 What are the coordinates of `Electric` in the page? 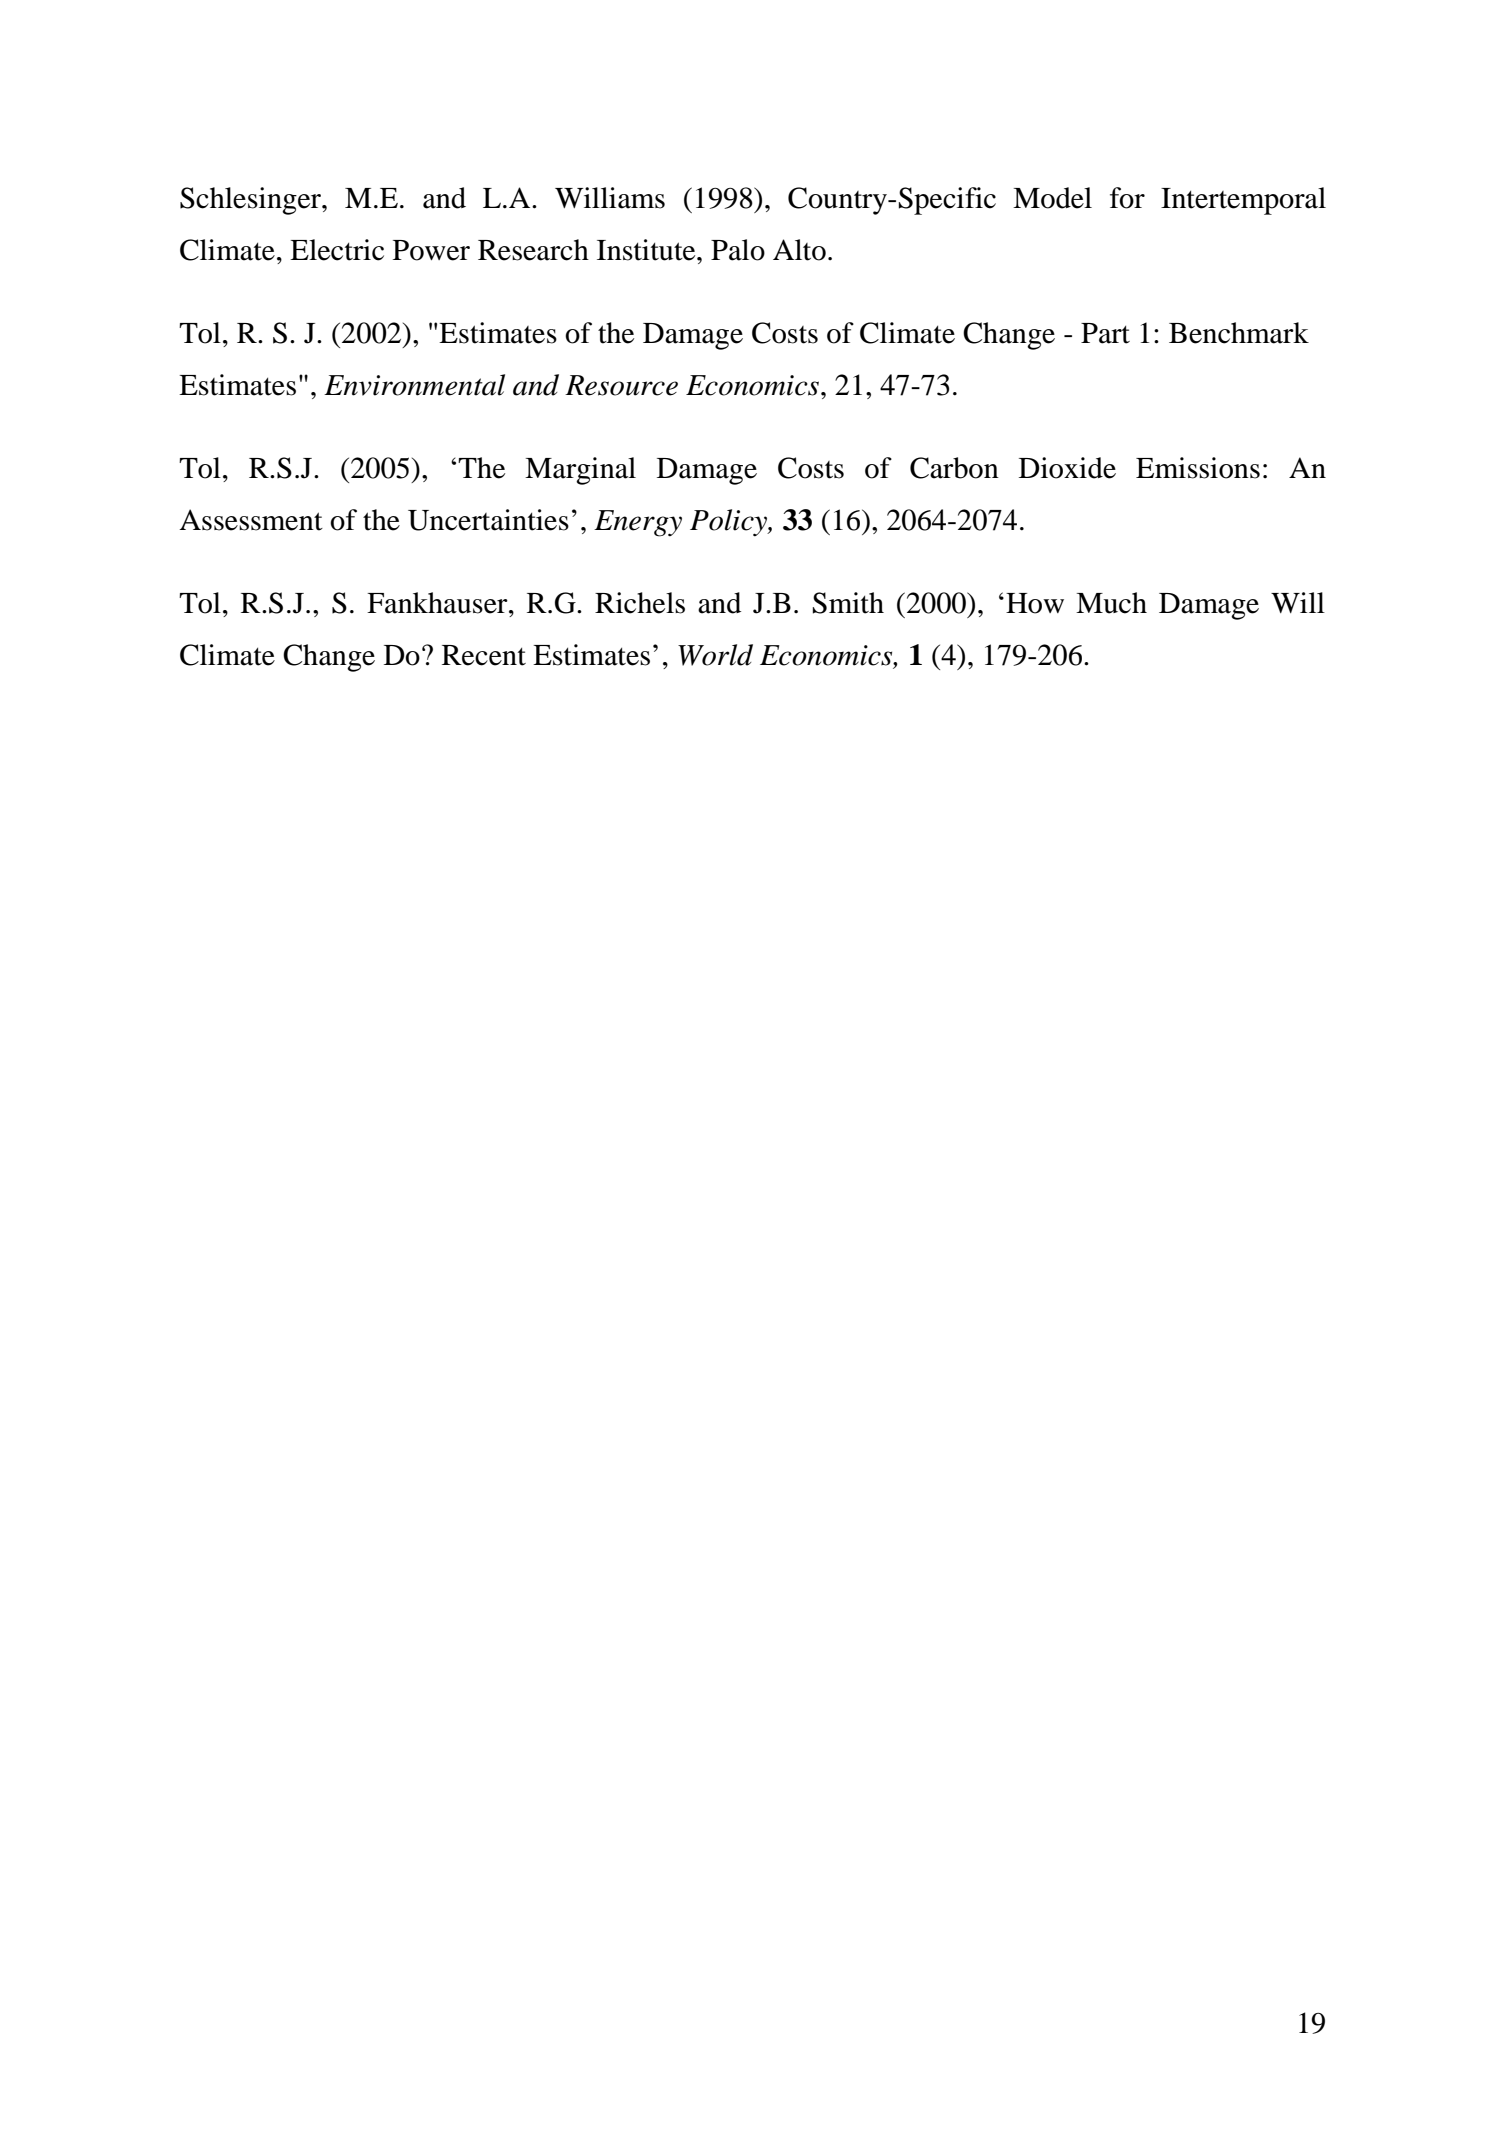 It's located at (337, 250).
